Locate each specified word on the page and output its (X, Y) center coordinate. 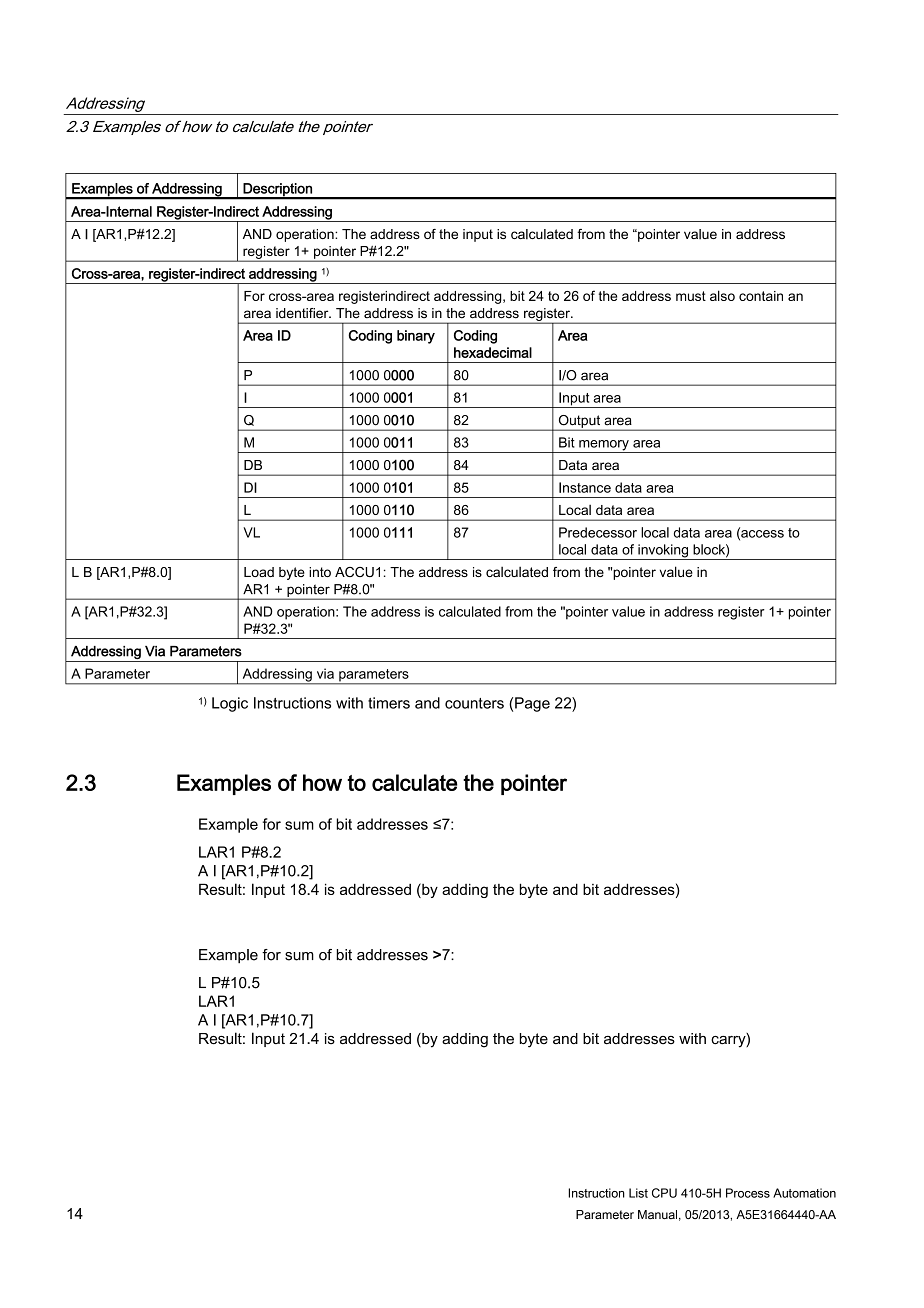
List (638, 1193)
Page (532, 704)
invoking (663, 552)
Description (277, 191)
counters (474, 703)
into (320, 572)
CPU (664, 1193)
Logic (230, 704)
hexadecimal (493, 352)
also (722, 295)
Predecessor (598, 532)
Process (748, 1193)
